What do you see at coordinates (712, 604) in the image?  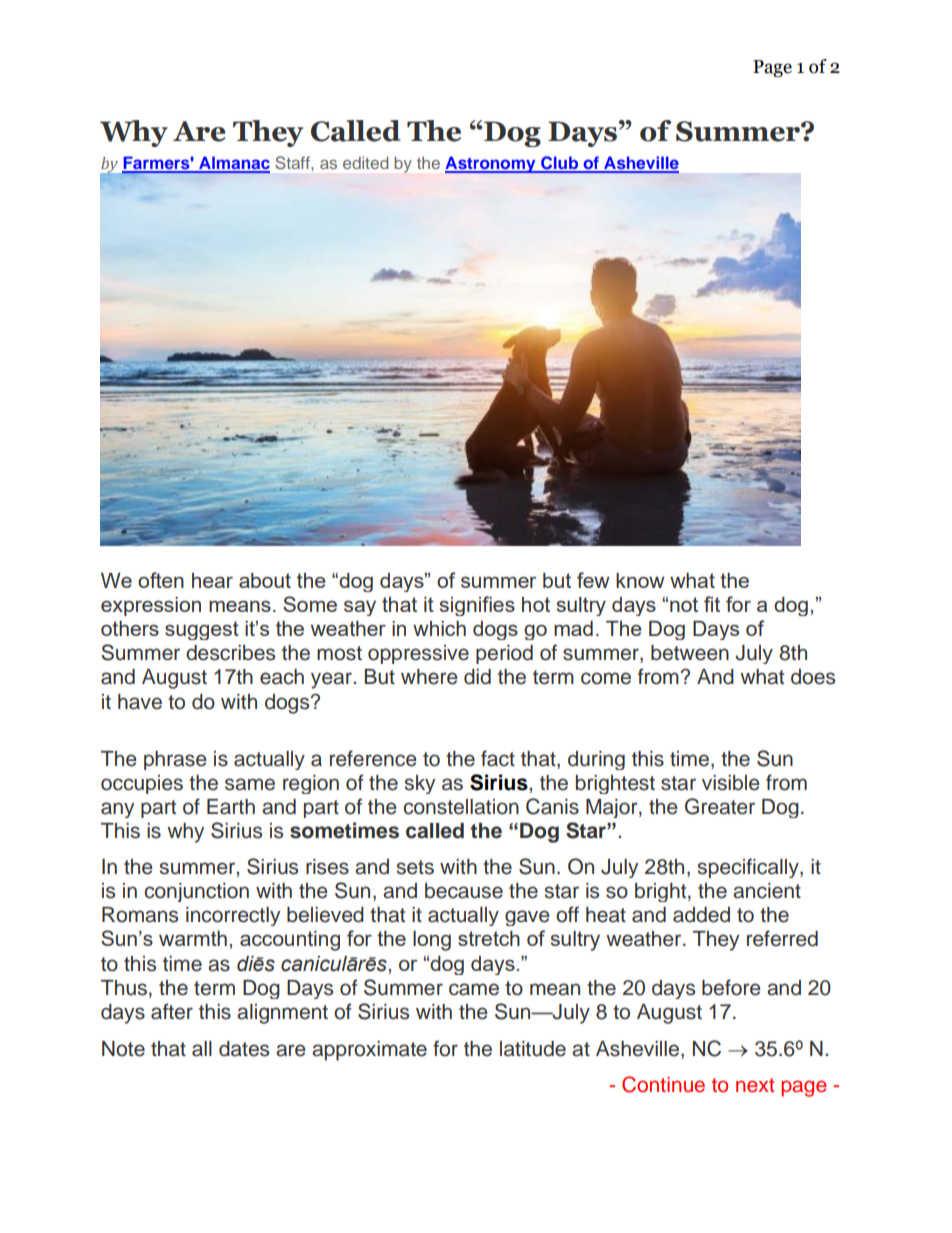 I see `fit` at bounding box center [712, 604].
